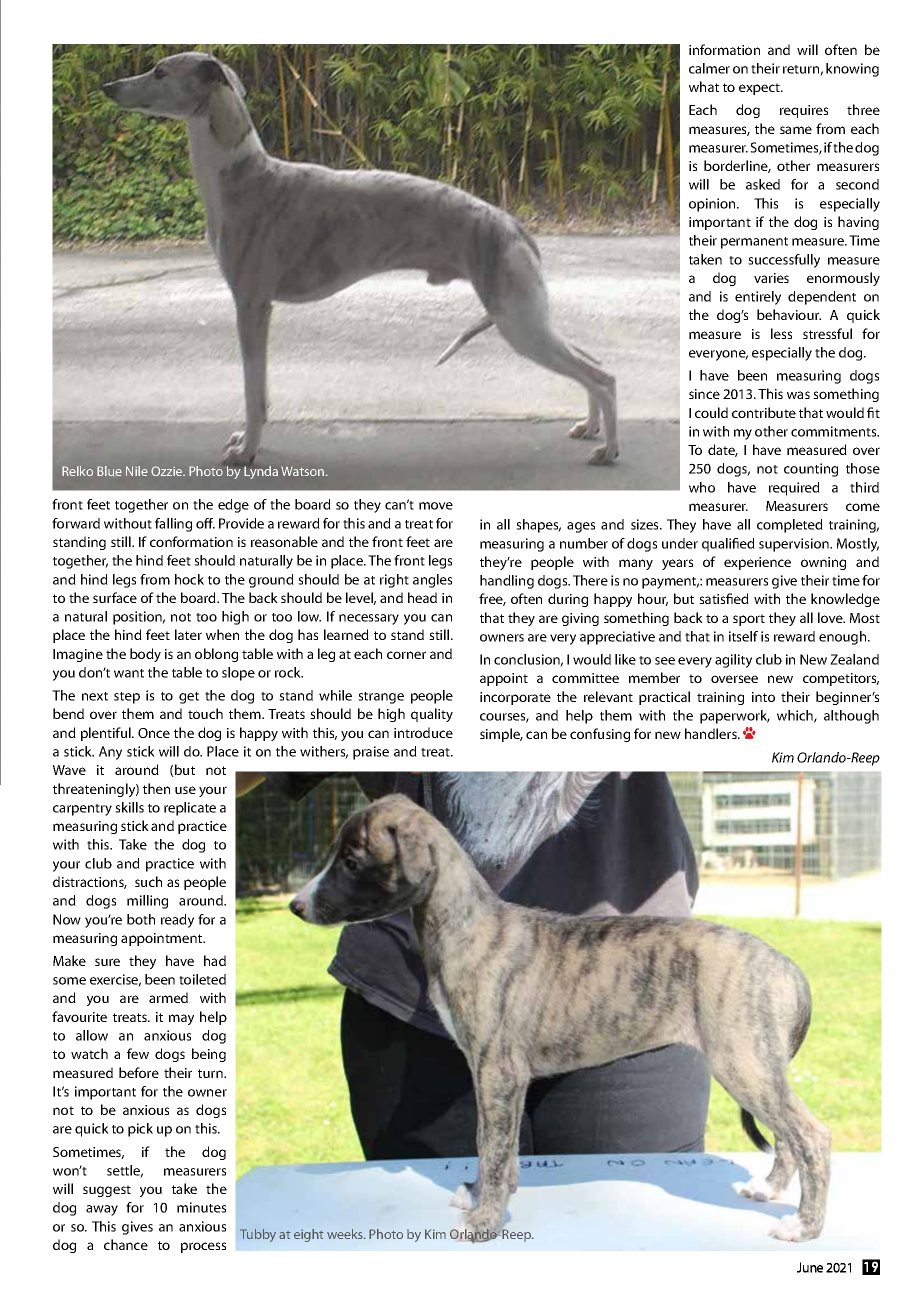 This screenshot has height=1308, width=924. What do you see at coordinates (423, 732) in the screenshot?
I see `introduce` at bounding box center [423, 732].
